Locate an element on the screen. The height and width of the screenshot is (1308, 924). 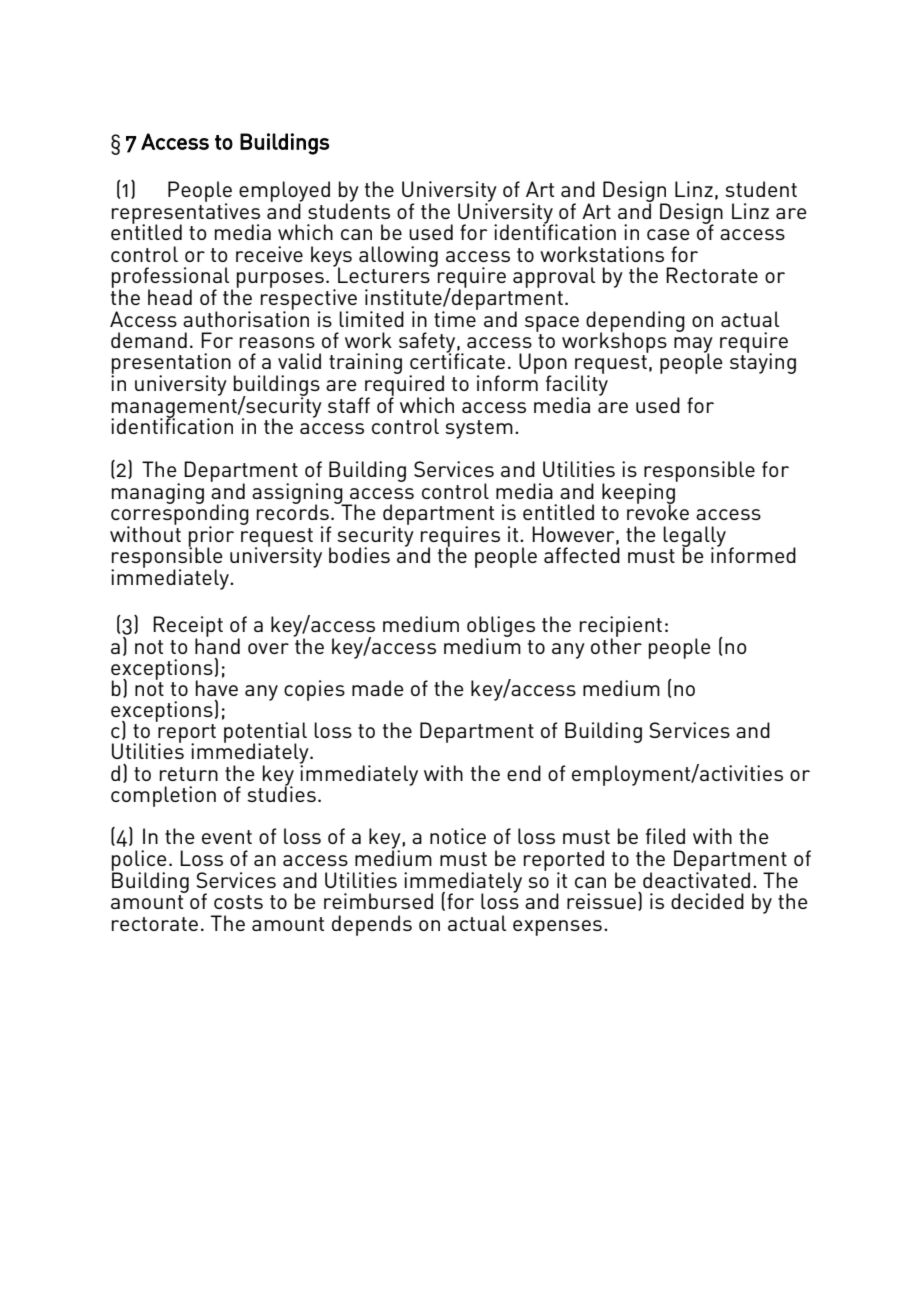
legally is located at coordinates (694, 537).
